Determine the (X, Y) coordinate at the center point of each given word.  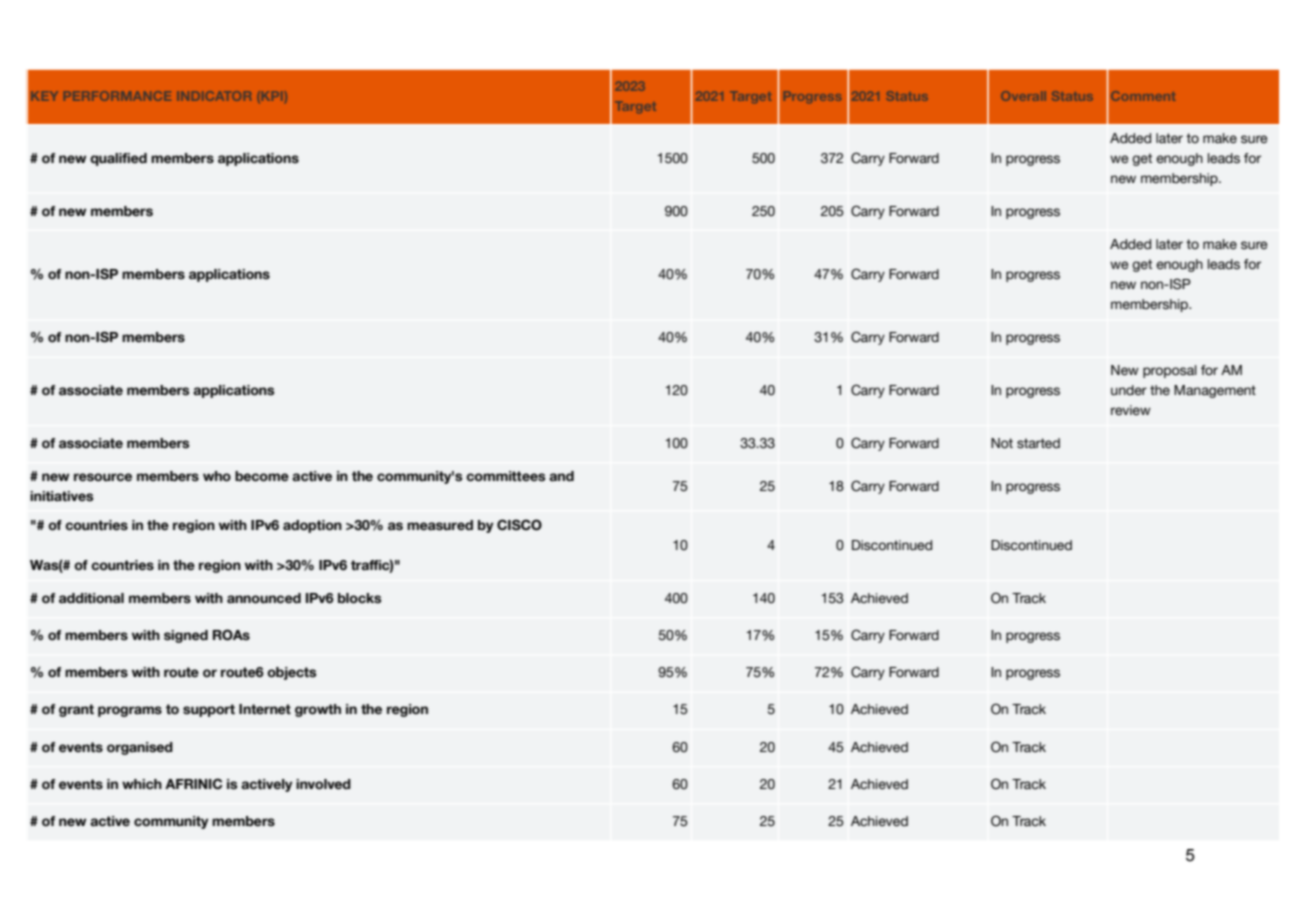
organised (140, 748)
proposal (1170, 371)
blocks (359, 598)
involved (323, 784)
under (1129, 390)
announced (264, 598)
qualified (118, 159)
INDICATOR (214, 96)
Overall (1023, 96)
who (217, 476)
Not (1002, 443)
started (1038, 443)
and (561, 476)
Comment (1143, 96)
